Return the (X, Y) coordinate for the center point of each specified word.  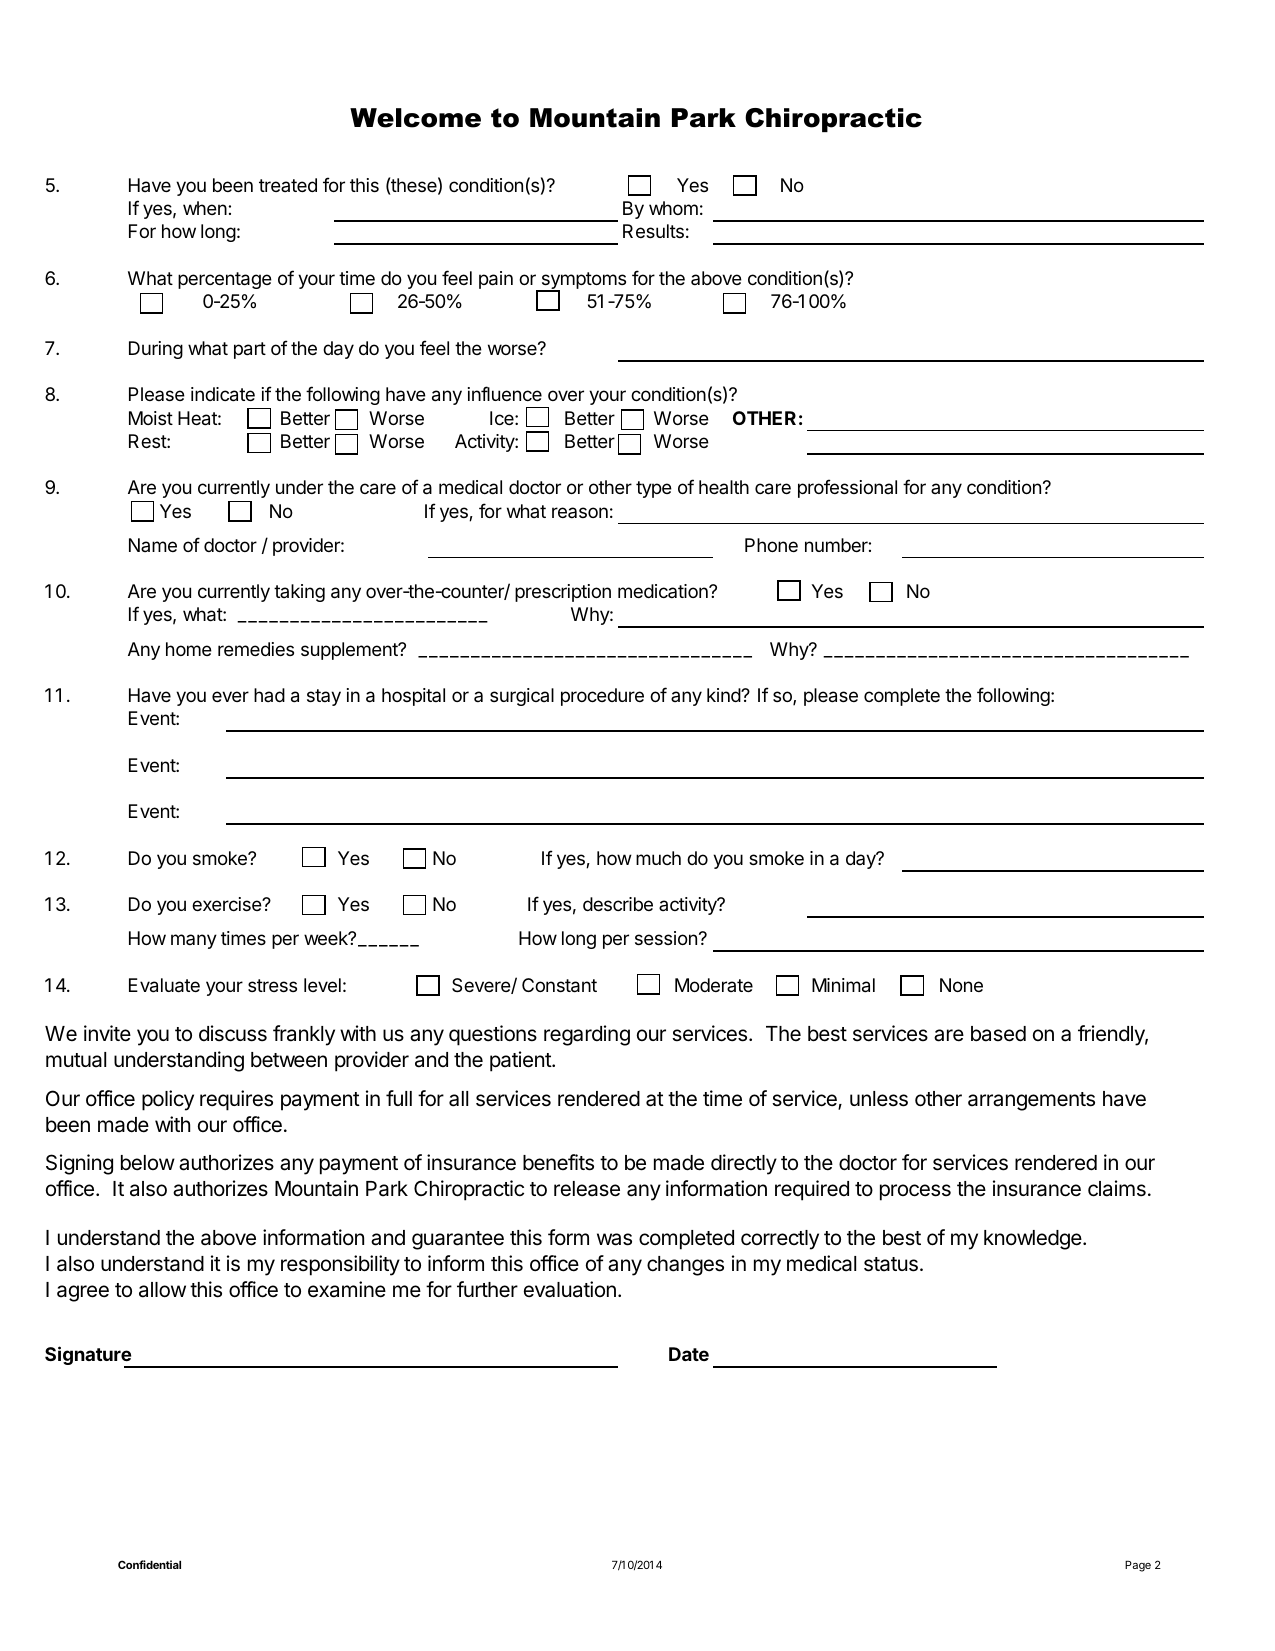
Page (1138, 1566)
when (205, 208)
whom (673, 208)
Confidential (149, 1564)
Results (653, 231)
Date (689, 1354)
